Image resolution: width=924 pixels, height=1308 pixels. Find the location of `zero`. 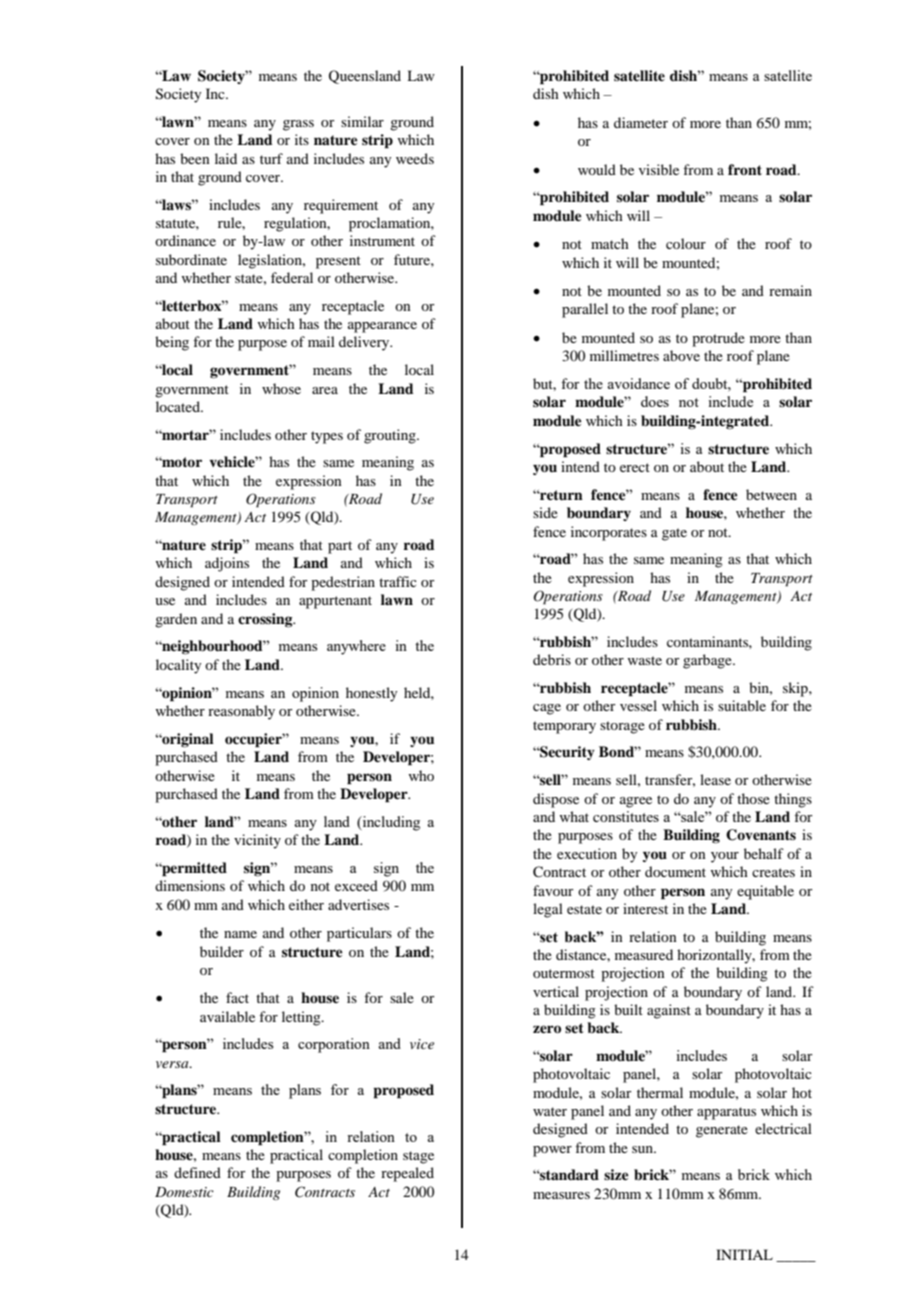

zero is located at coordinates (547, 1029).
